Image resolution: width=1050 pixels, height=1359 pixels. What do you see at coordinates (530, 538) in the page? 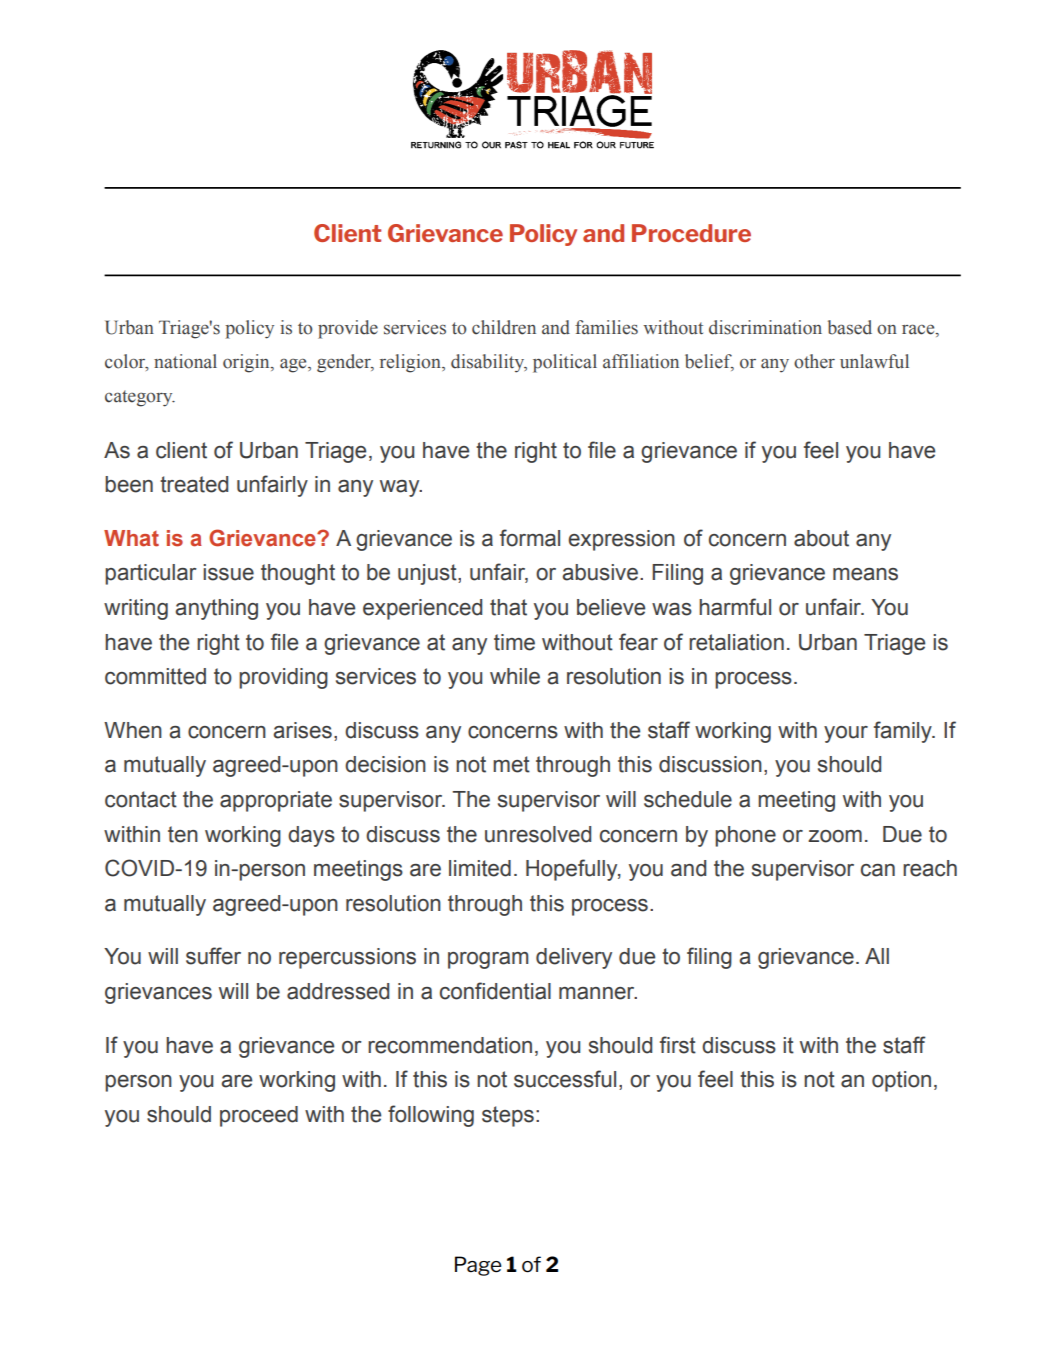
I see `formal` at bounding box center [530, 538].
